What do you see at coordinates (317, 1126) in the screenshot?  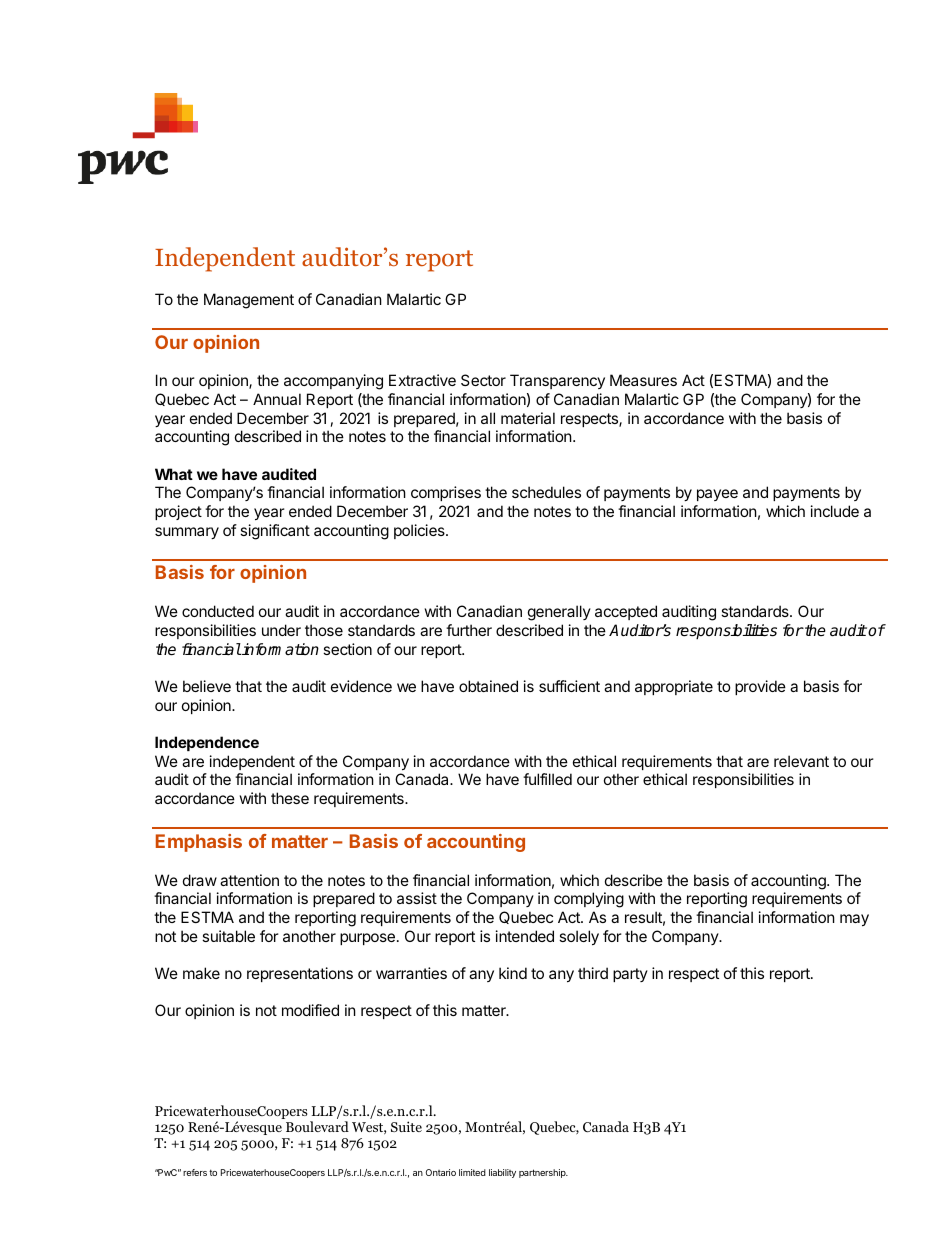 I see `Boulevard` at bounding box center [317, 1126].
